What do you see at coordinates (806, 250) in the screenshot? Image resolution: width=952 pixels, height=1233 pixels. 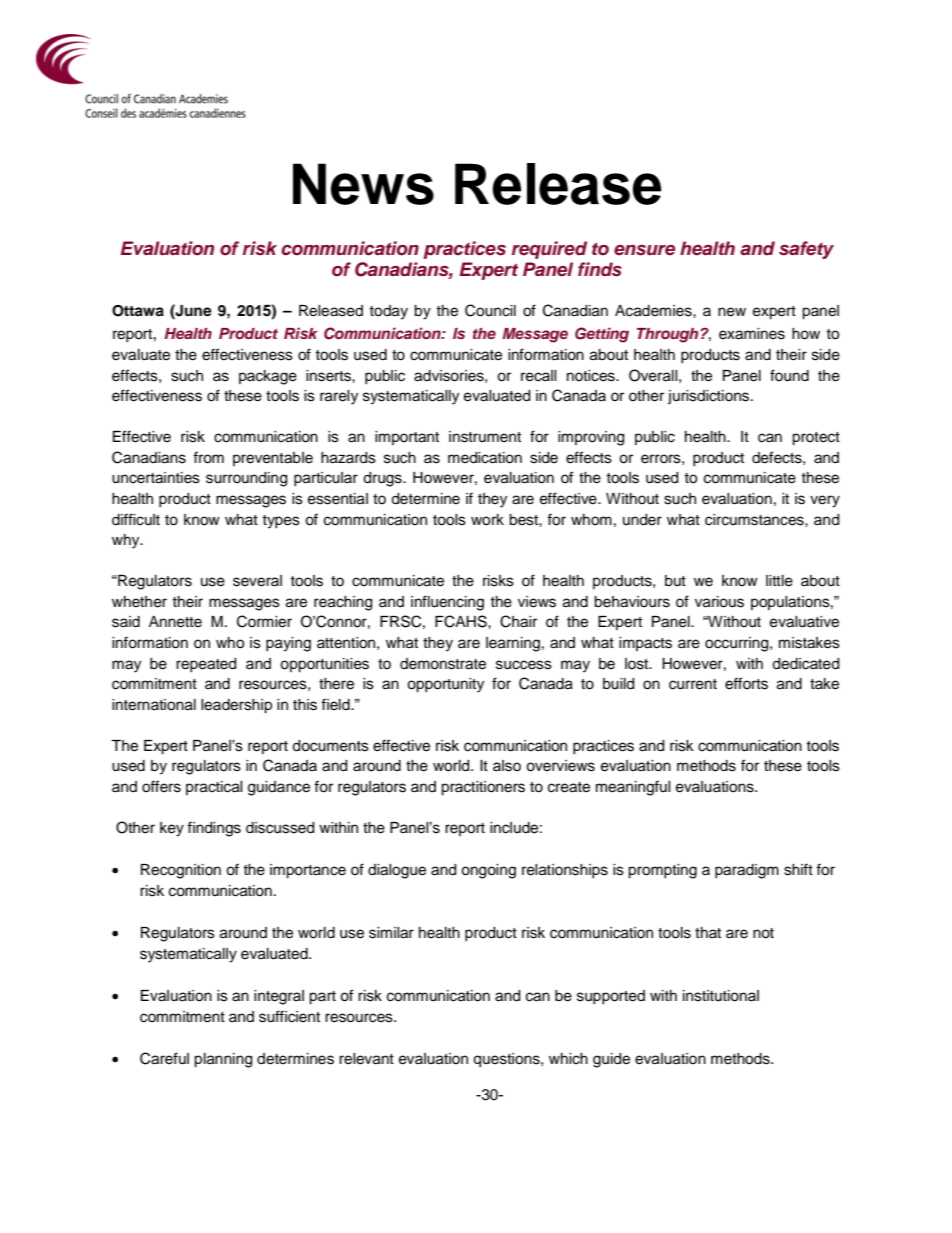 I see `safety` at bounding box center [806, 250].
